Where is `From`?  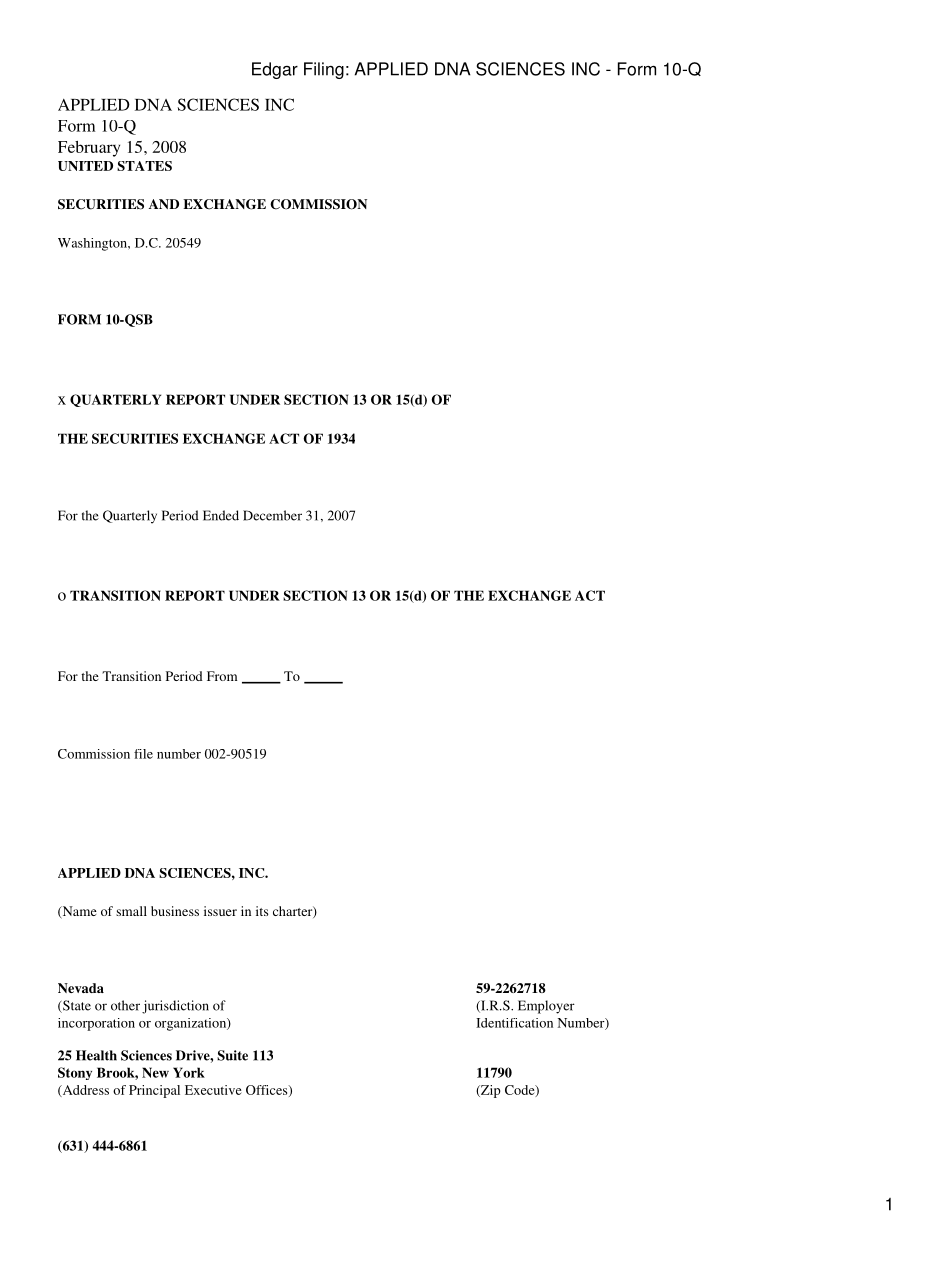 From is located at coordinates (222, 676).
